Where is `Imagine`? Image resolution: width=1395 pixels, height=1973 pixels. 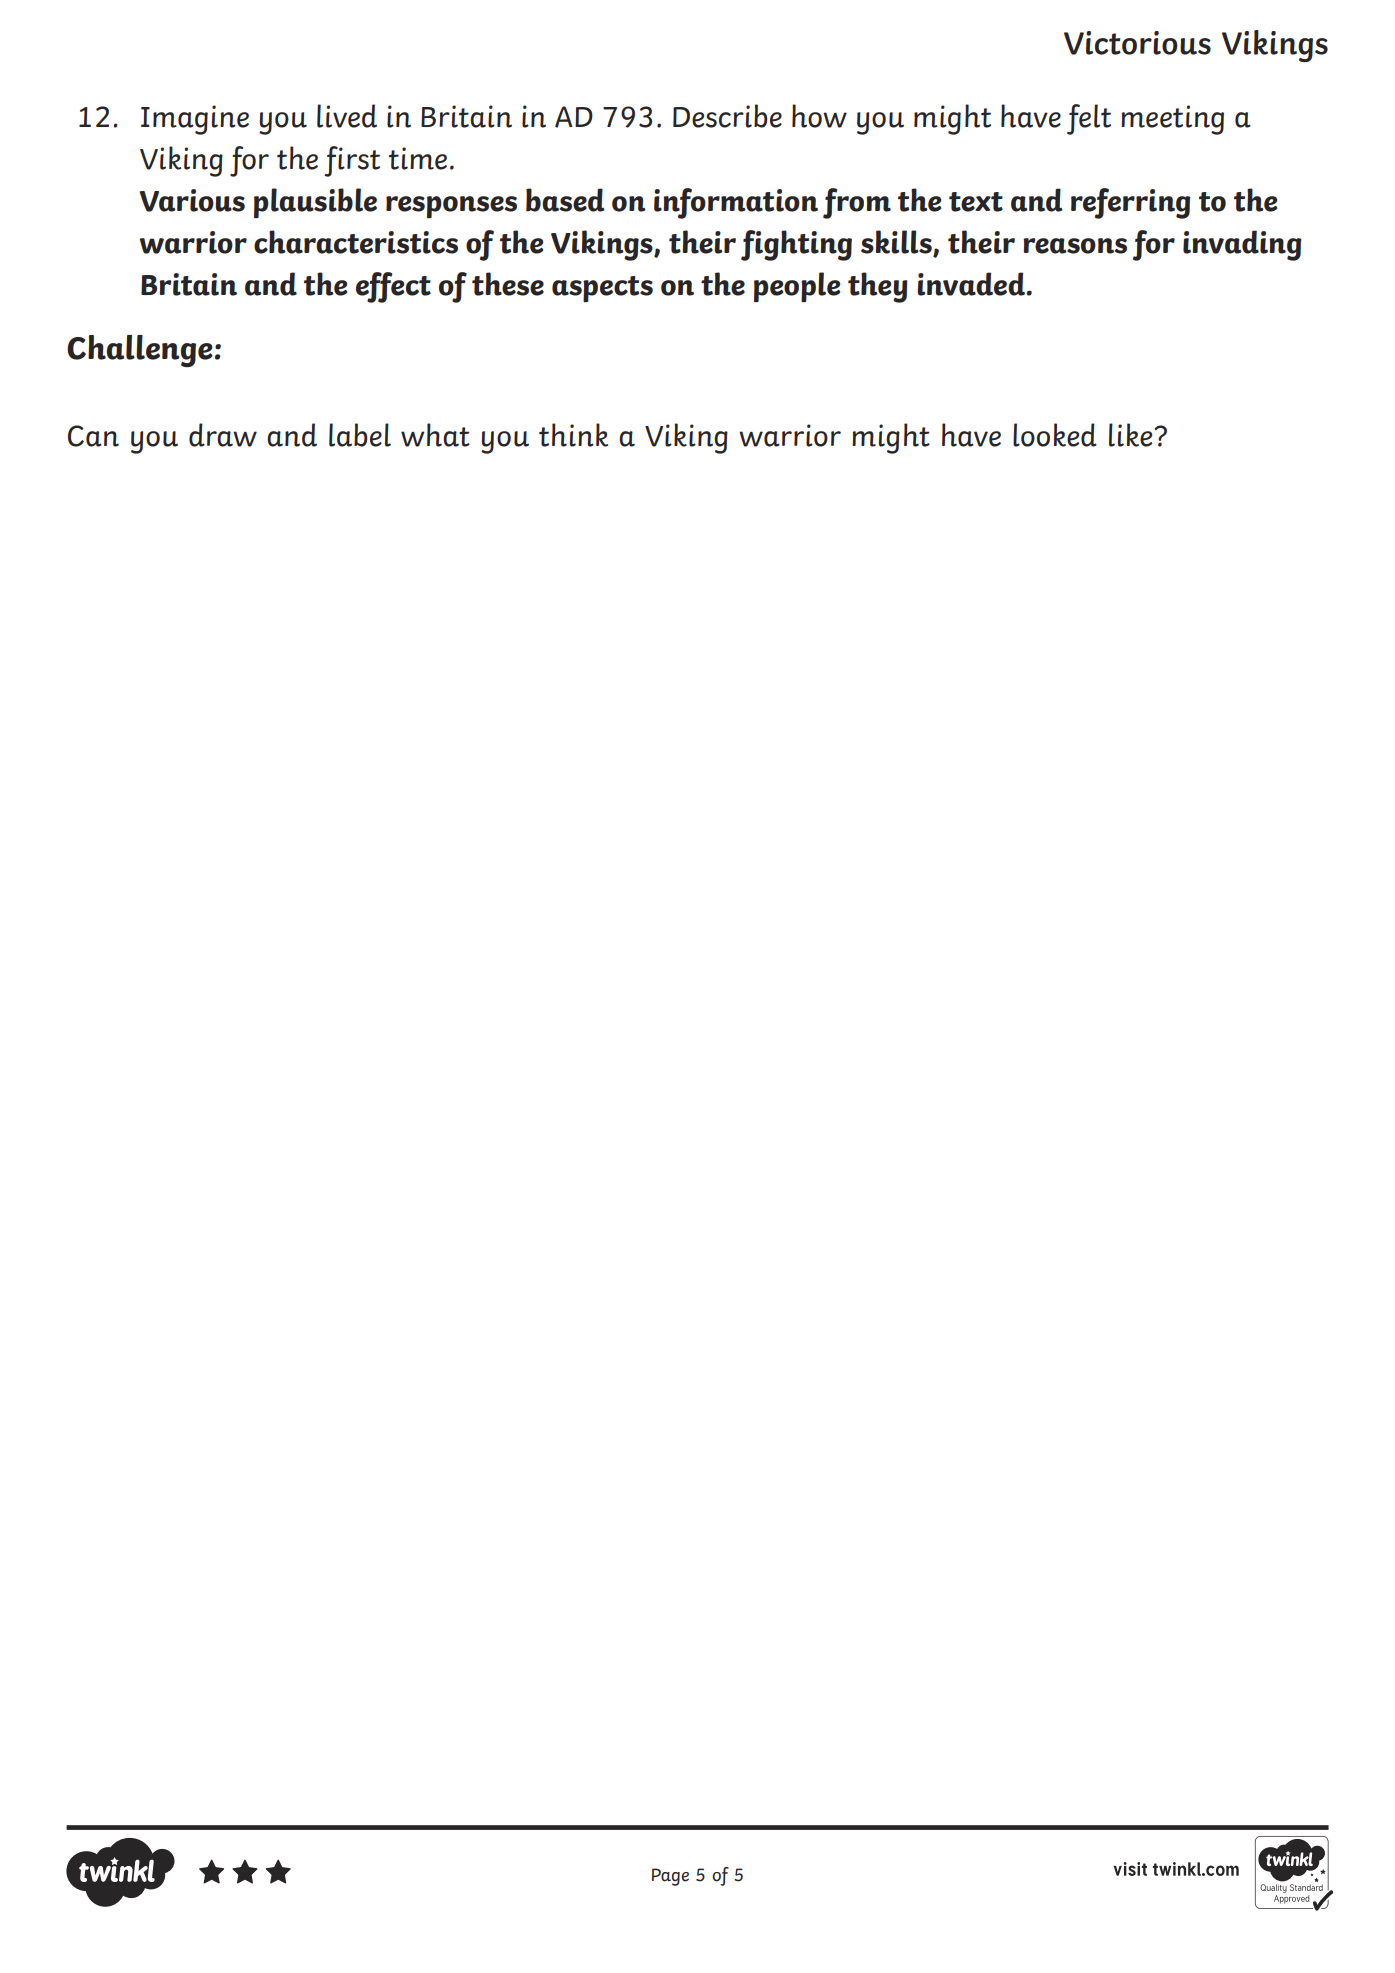 Imagine is located at coordinates (195, 120).
